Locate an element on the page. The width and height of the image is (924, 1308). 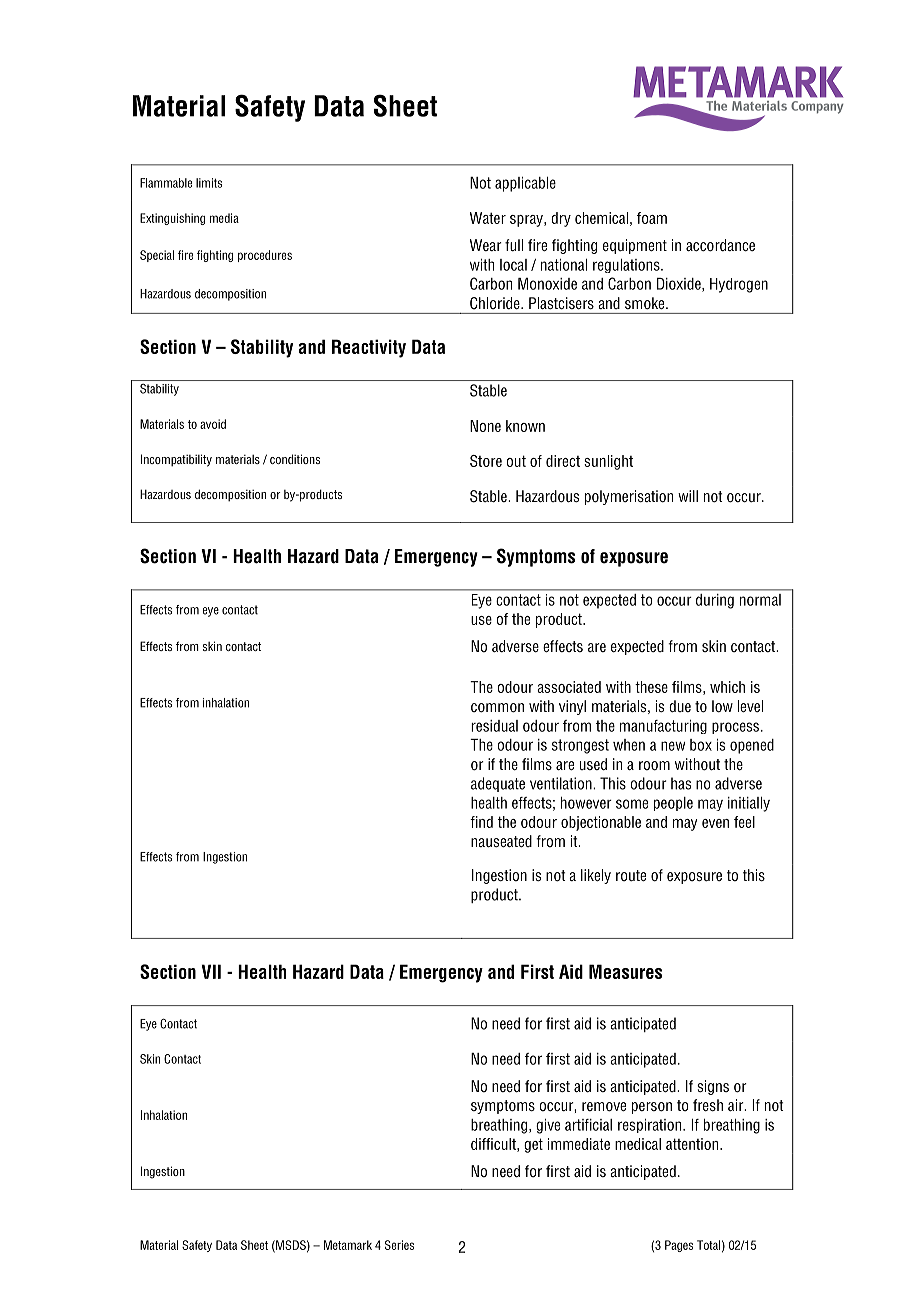
residual is located at coordinates (494, 726).
